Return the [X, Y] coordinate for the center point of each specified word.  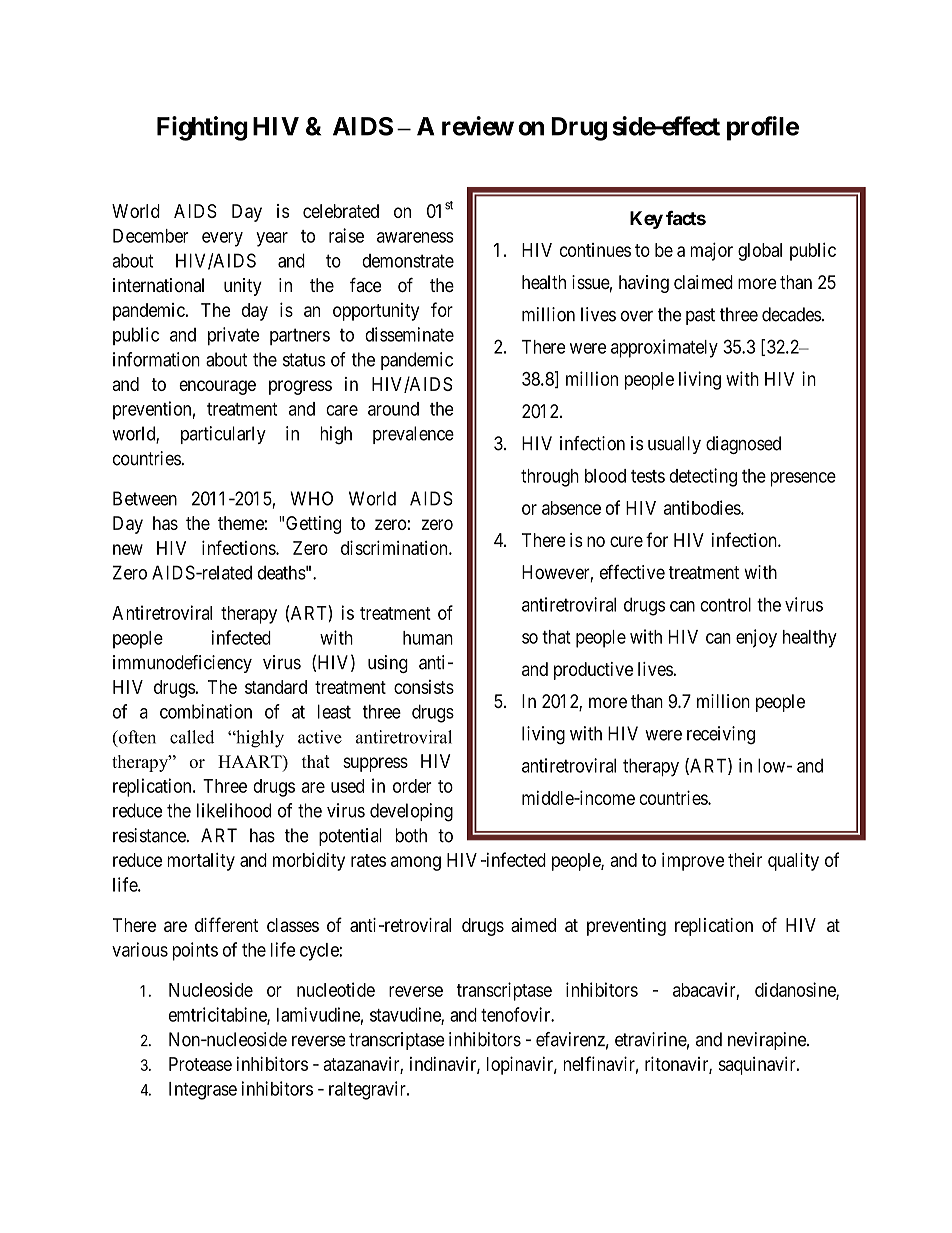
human [428, 638]
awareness [415, 237]
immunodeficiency [182, 664]
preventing [626, 927]
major [711, 251]
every [222, 239]
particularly [223, 435]
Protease [200, 1064]
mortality [201, 861]
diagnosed [743, 445]
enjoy [756, 638]
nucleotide [336, 989]
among [416, 863]
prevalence [413, 435]
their [745, 860]
